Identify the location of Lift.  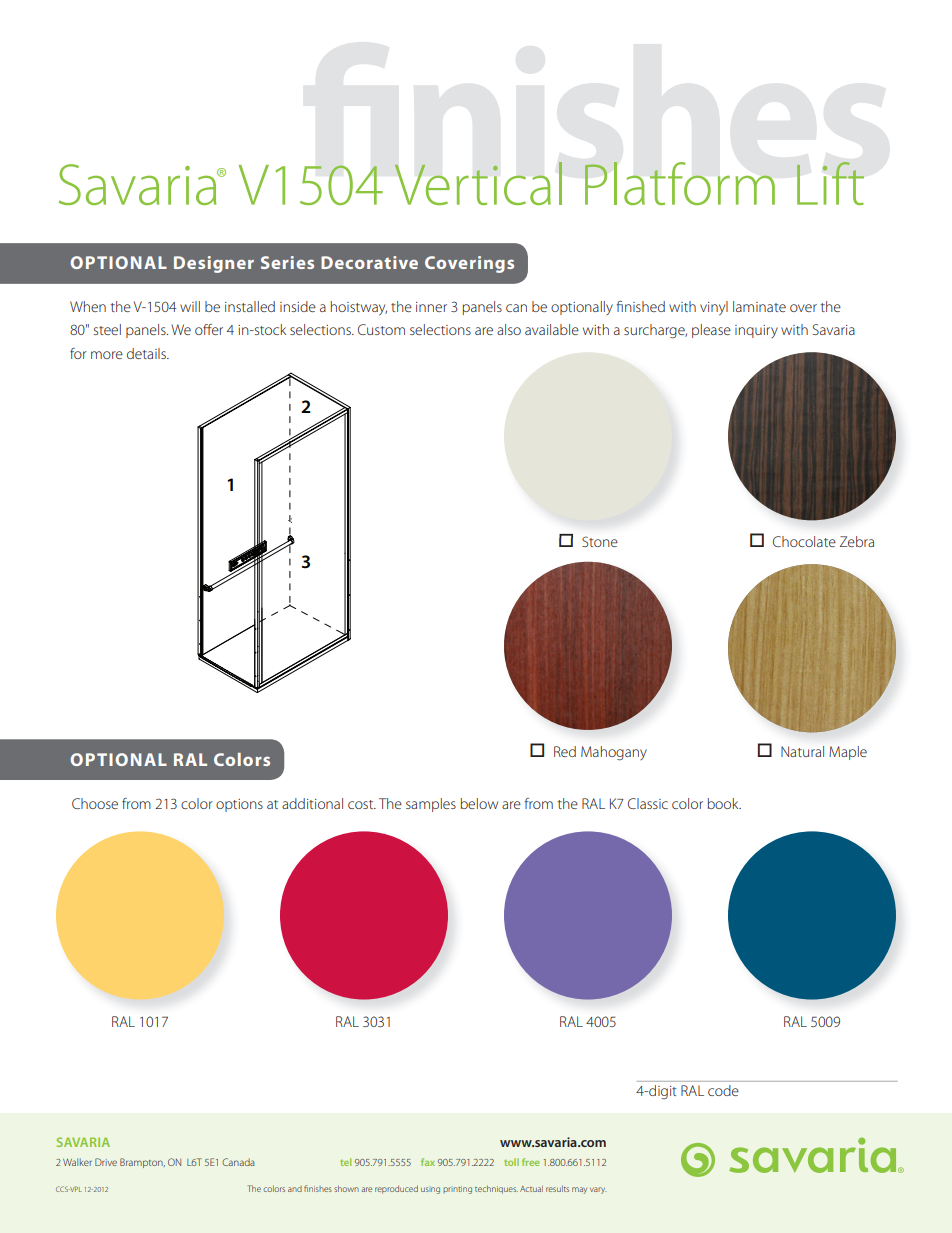
(830, 183).
